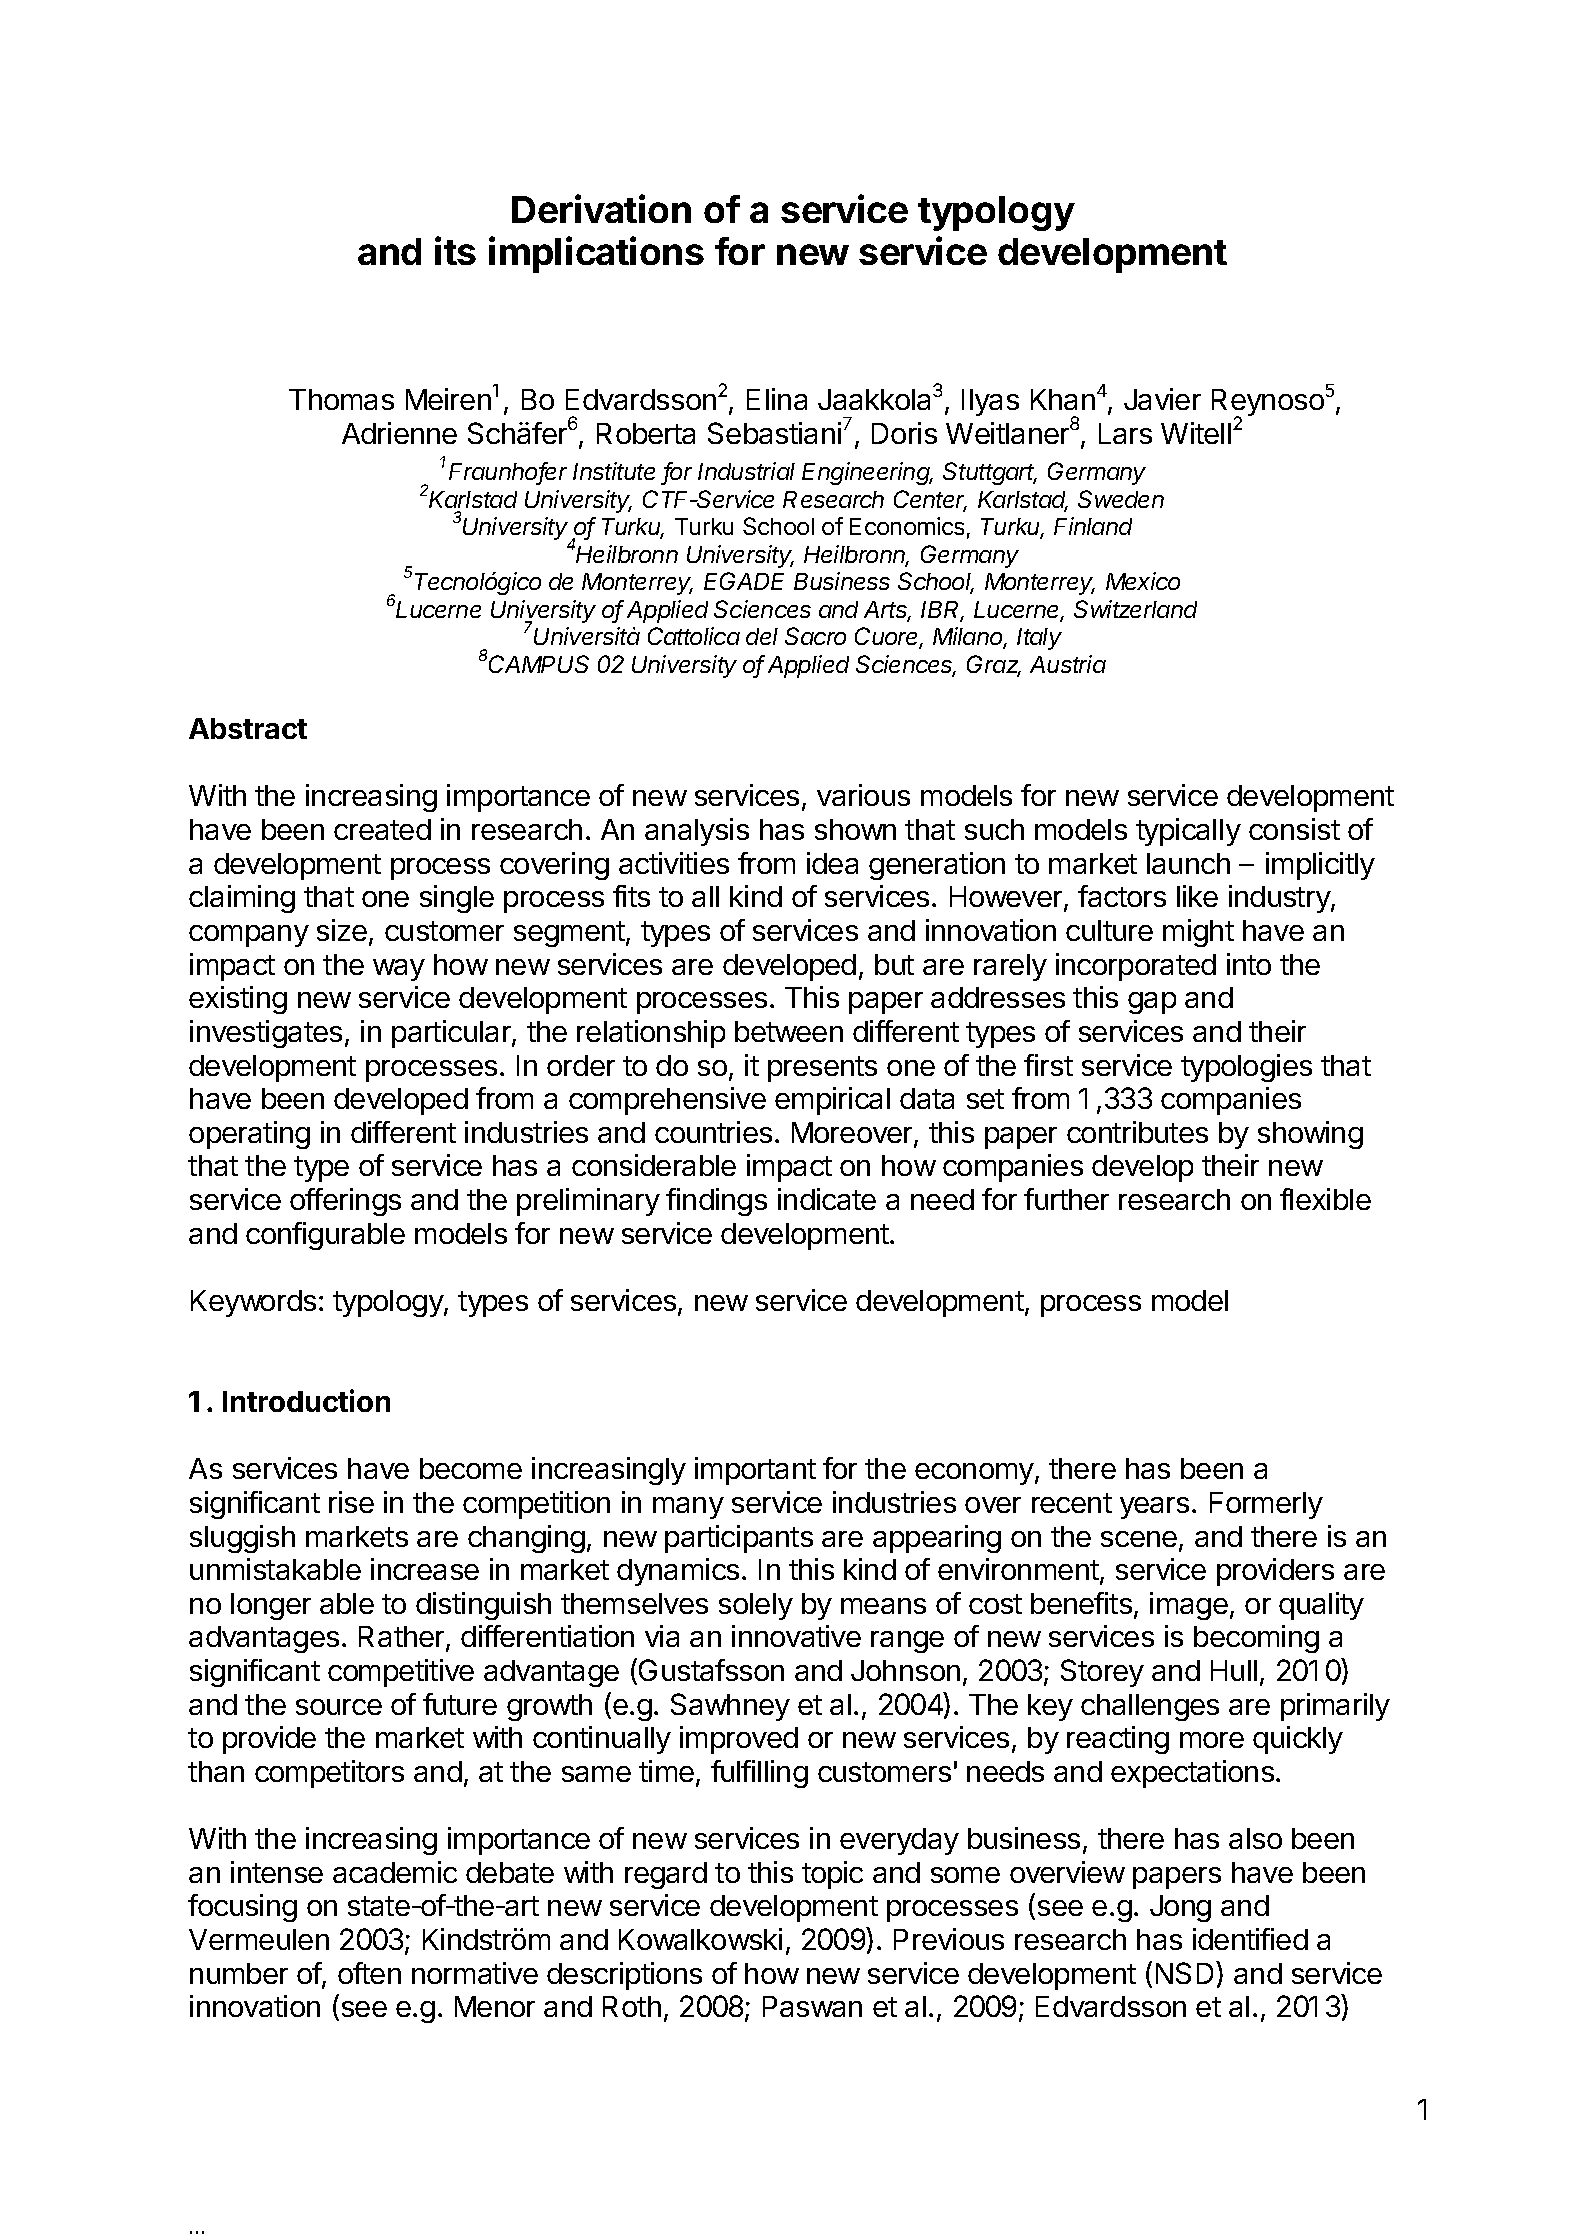 The width and height of the document is (1584, 2240). I want to click on idea, so click(832, 863).
